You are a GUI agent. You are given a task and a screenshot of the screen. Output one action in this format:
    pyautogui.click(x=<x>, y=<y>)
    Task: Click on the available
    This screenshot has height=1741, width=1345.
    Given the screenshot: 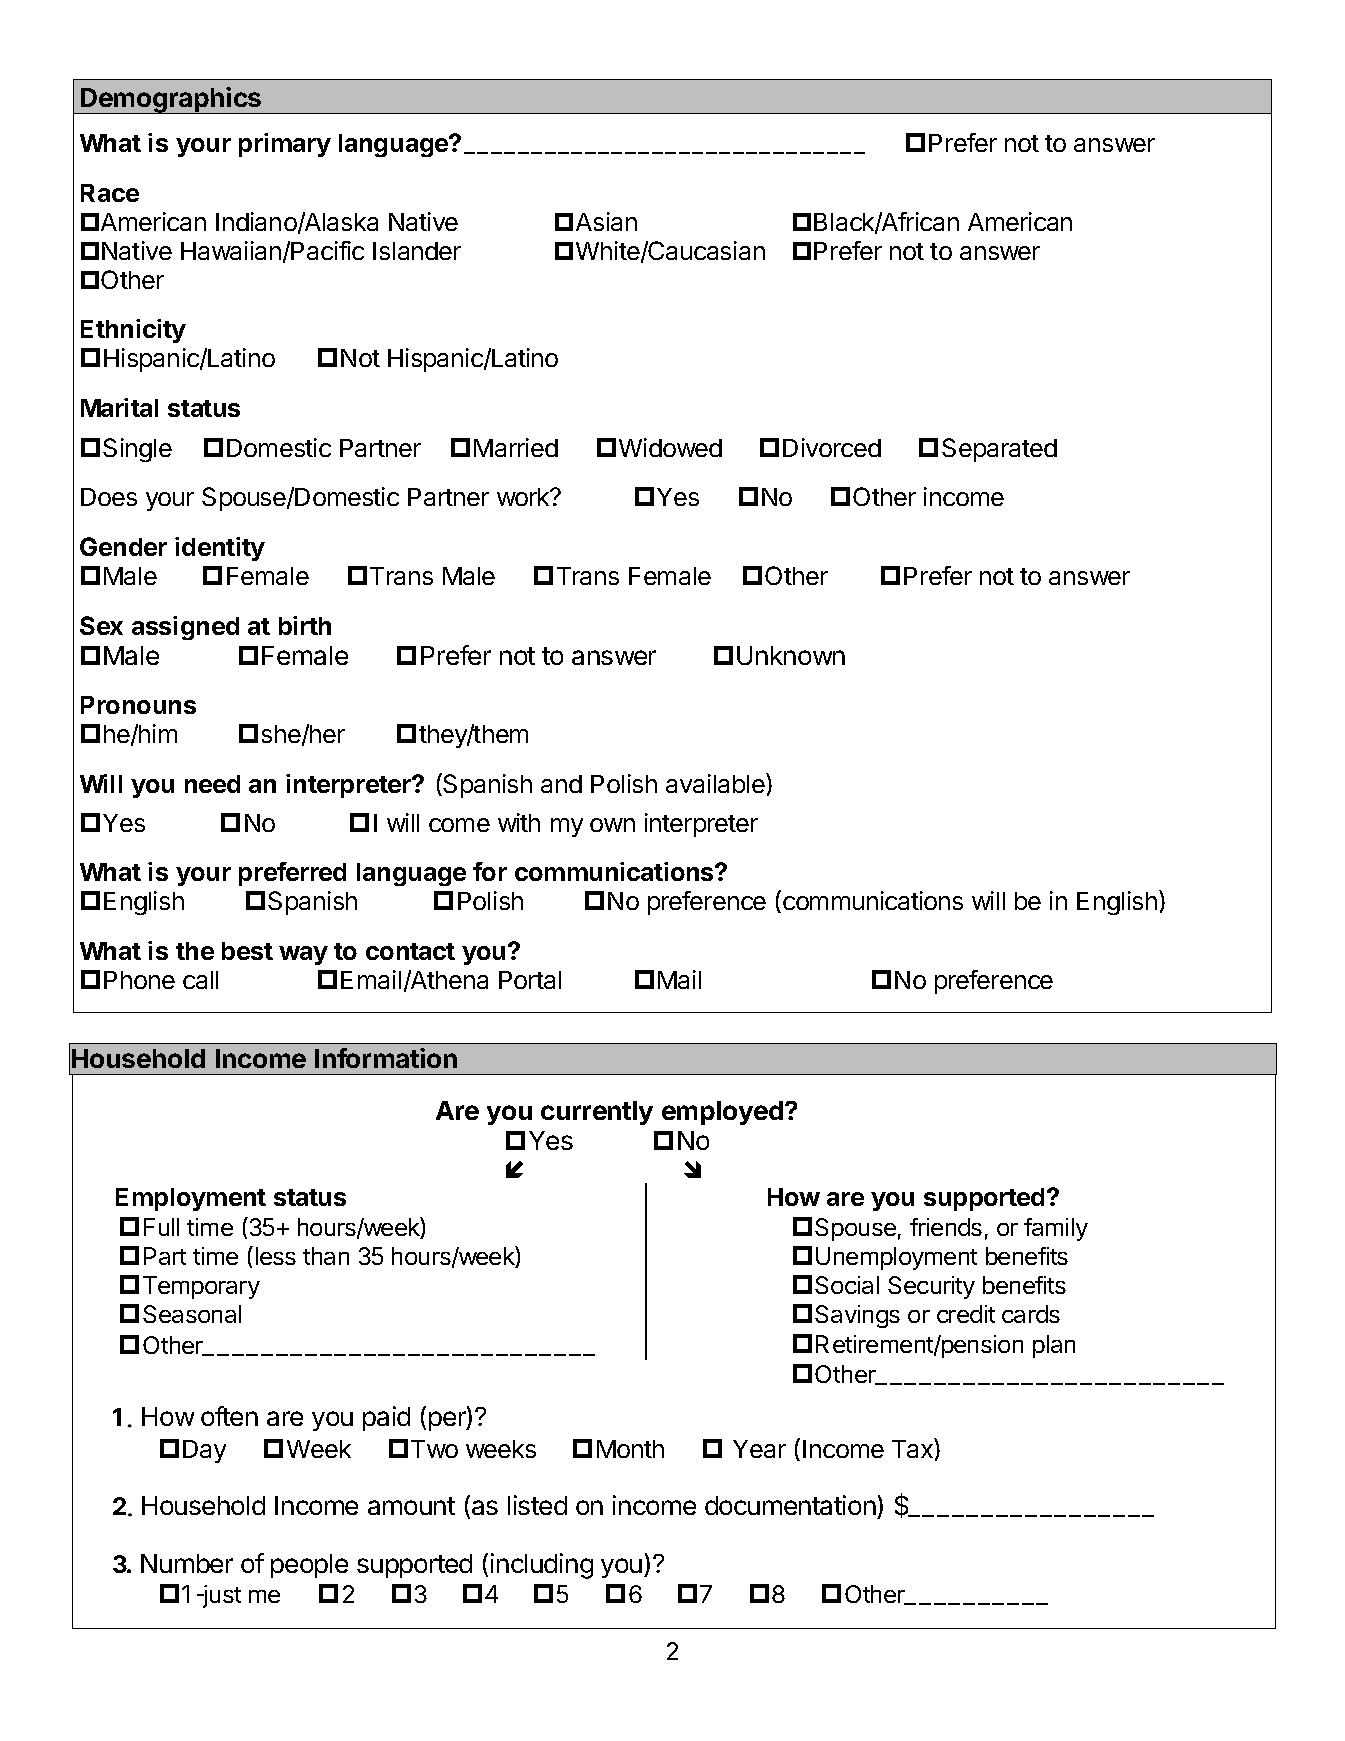 What is the action you would take?
    pyautogui.click(x=716, y=783)
